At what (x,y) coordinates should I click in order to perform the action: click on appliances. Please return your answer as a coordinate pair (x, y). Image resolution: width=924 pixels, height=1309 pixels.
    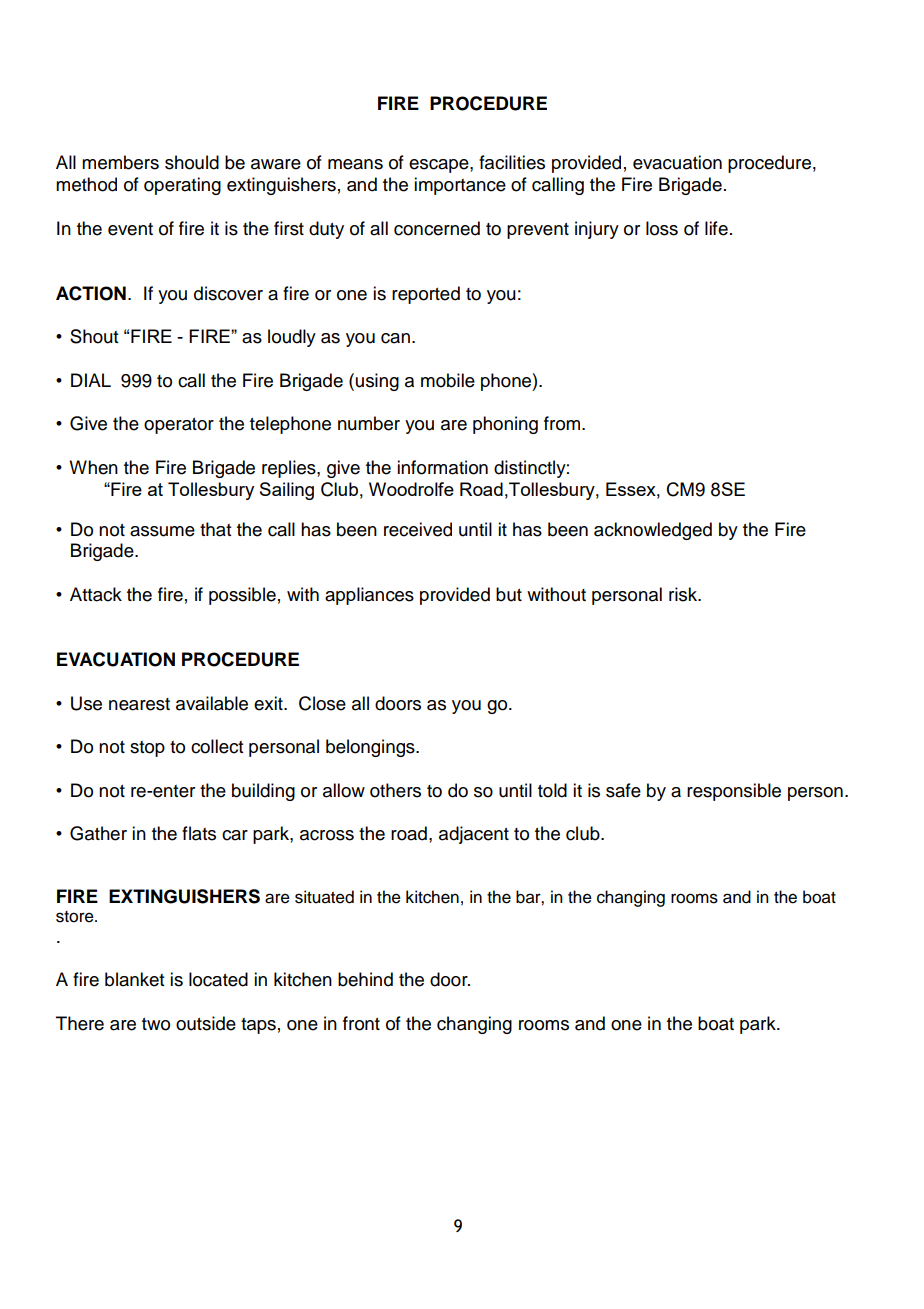
    Looking at the image, I should click on (369, 596).
